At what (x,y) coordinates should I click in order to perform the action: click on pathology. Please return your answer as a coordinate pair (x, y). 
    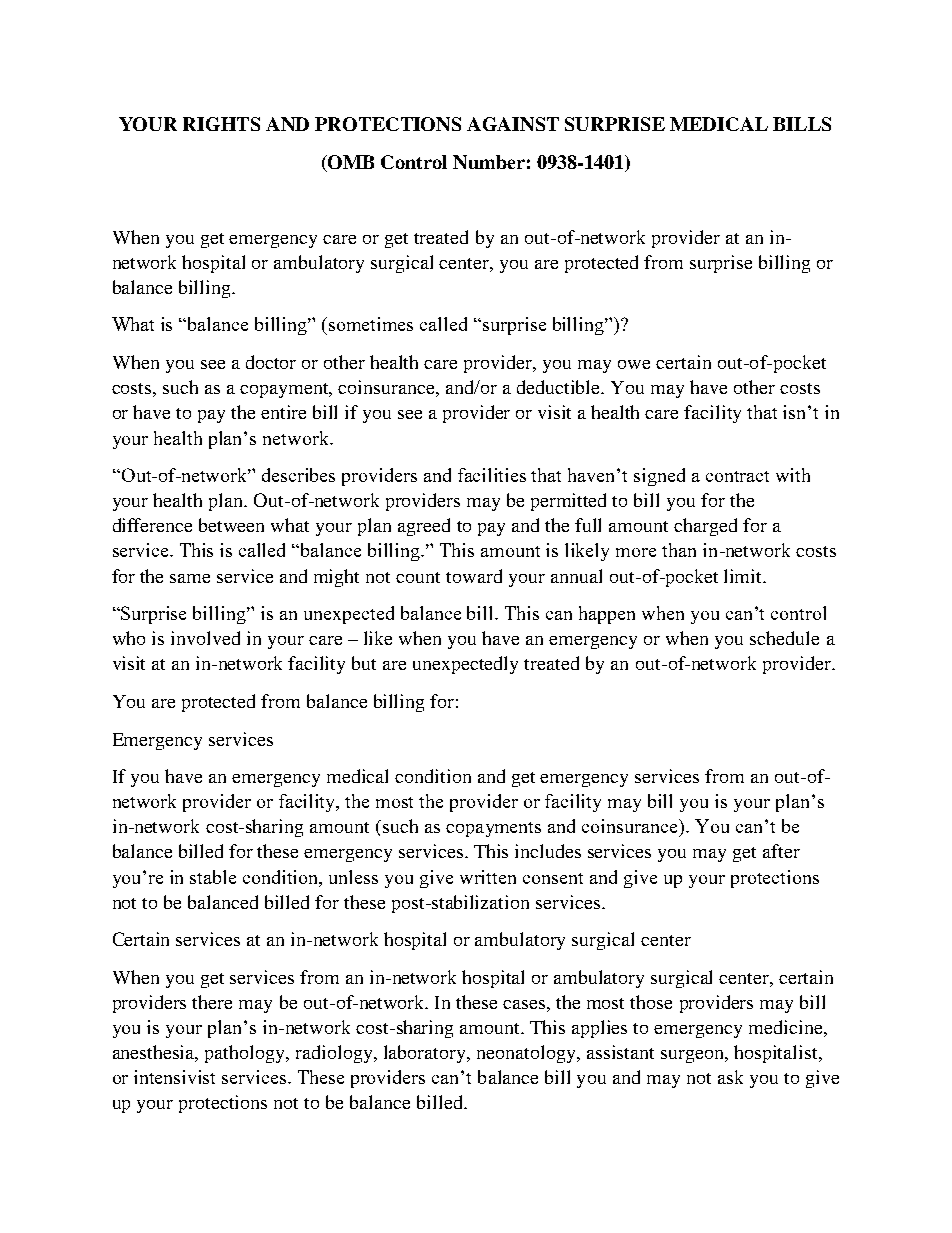
    Looking at the image, I should click on (246, 1054).
